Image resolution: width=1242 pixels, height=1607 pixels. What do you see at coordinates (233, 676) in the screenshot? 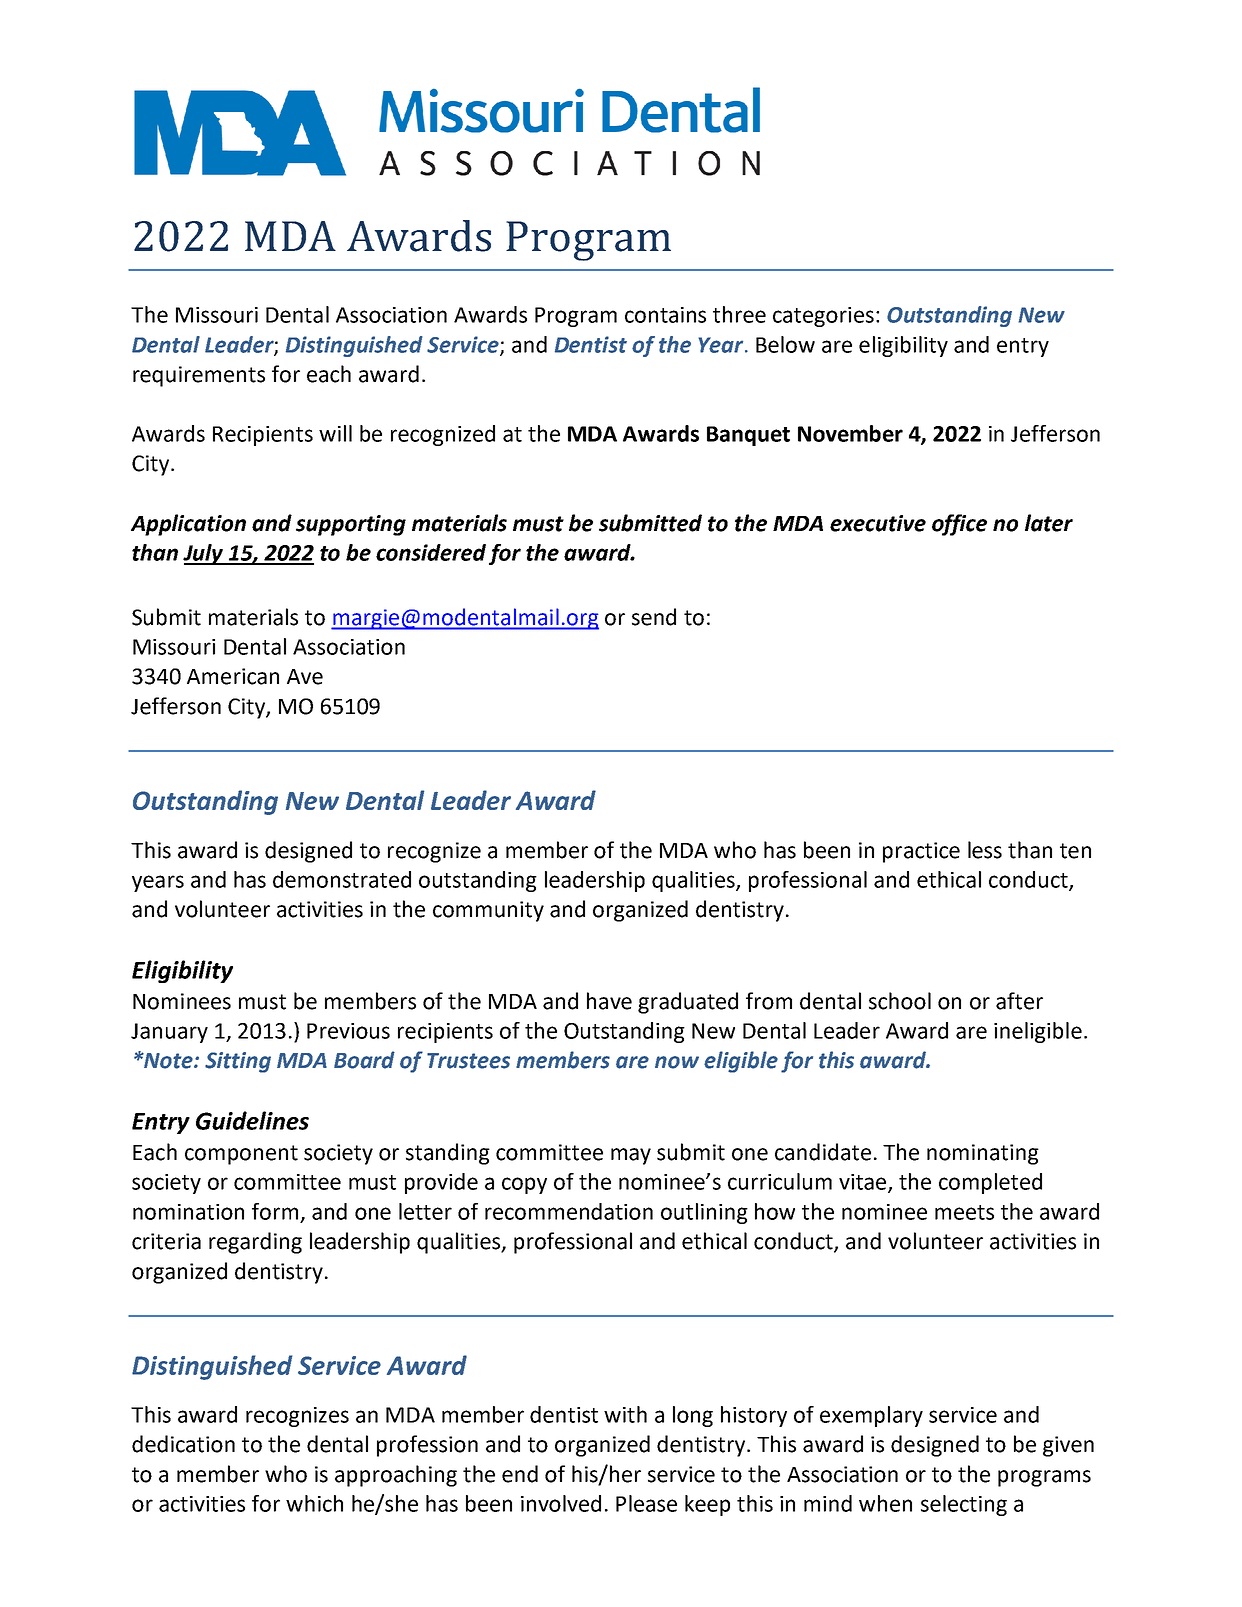
I see `American` at bounding box center [233, 676].
